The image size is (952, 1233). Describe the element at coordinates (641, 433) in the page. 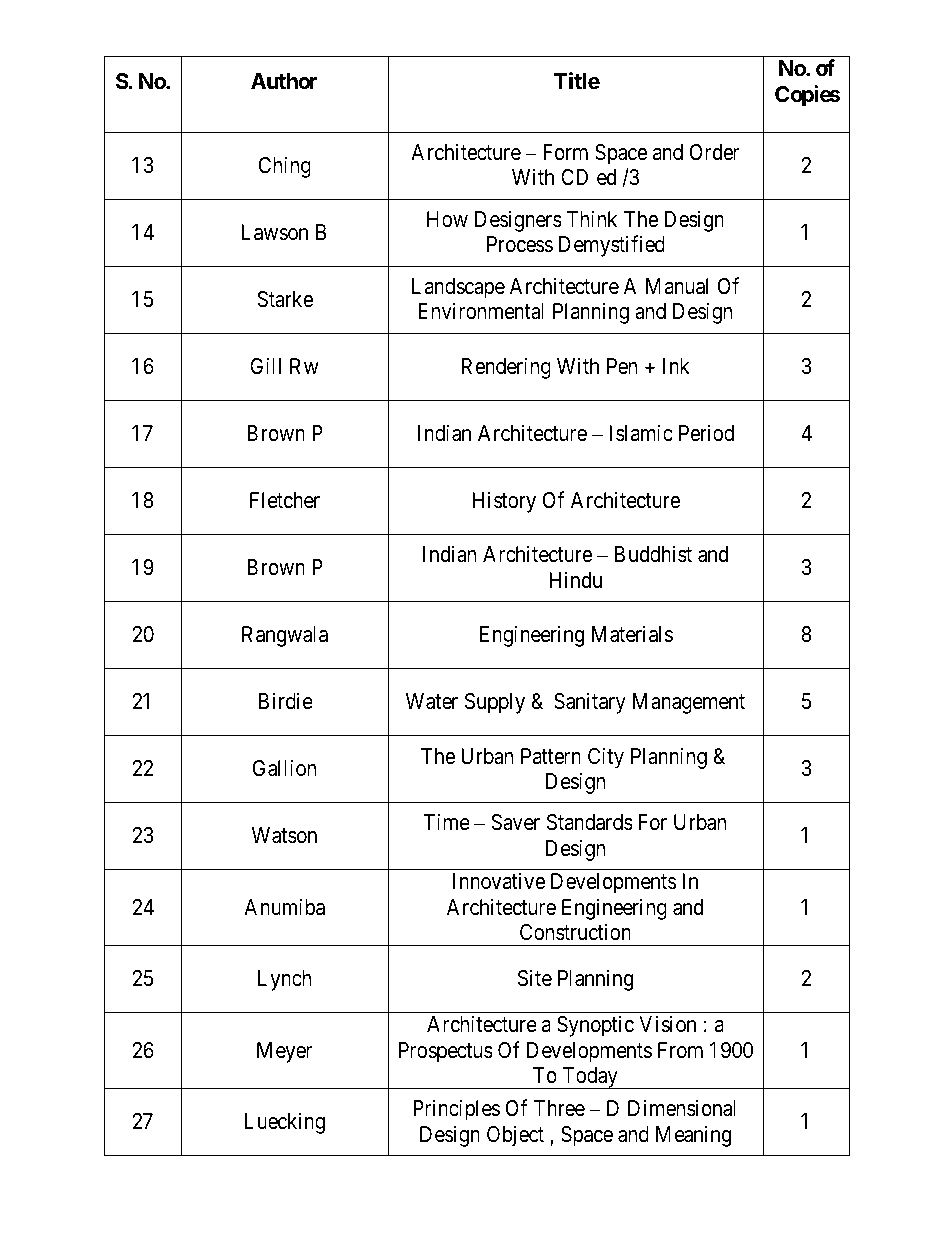

I see `Islamic` at that location.
